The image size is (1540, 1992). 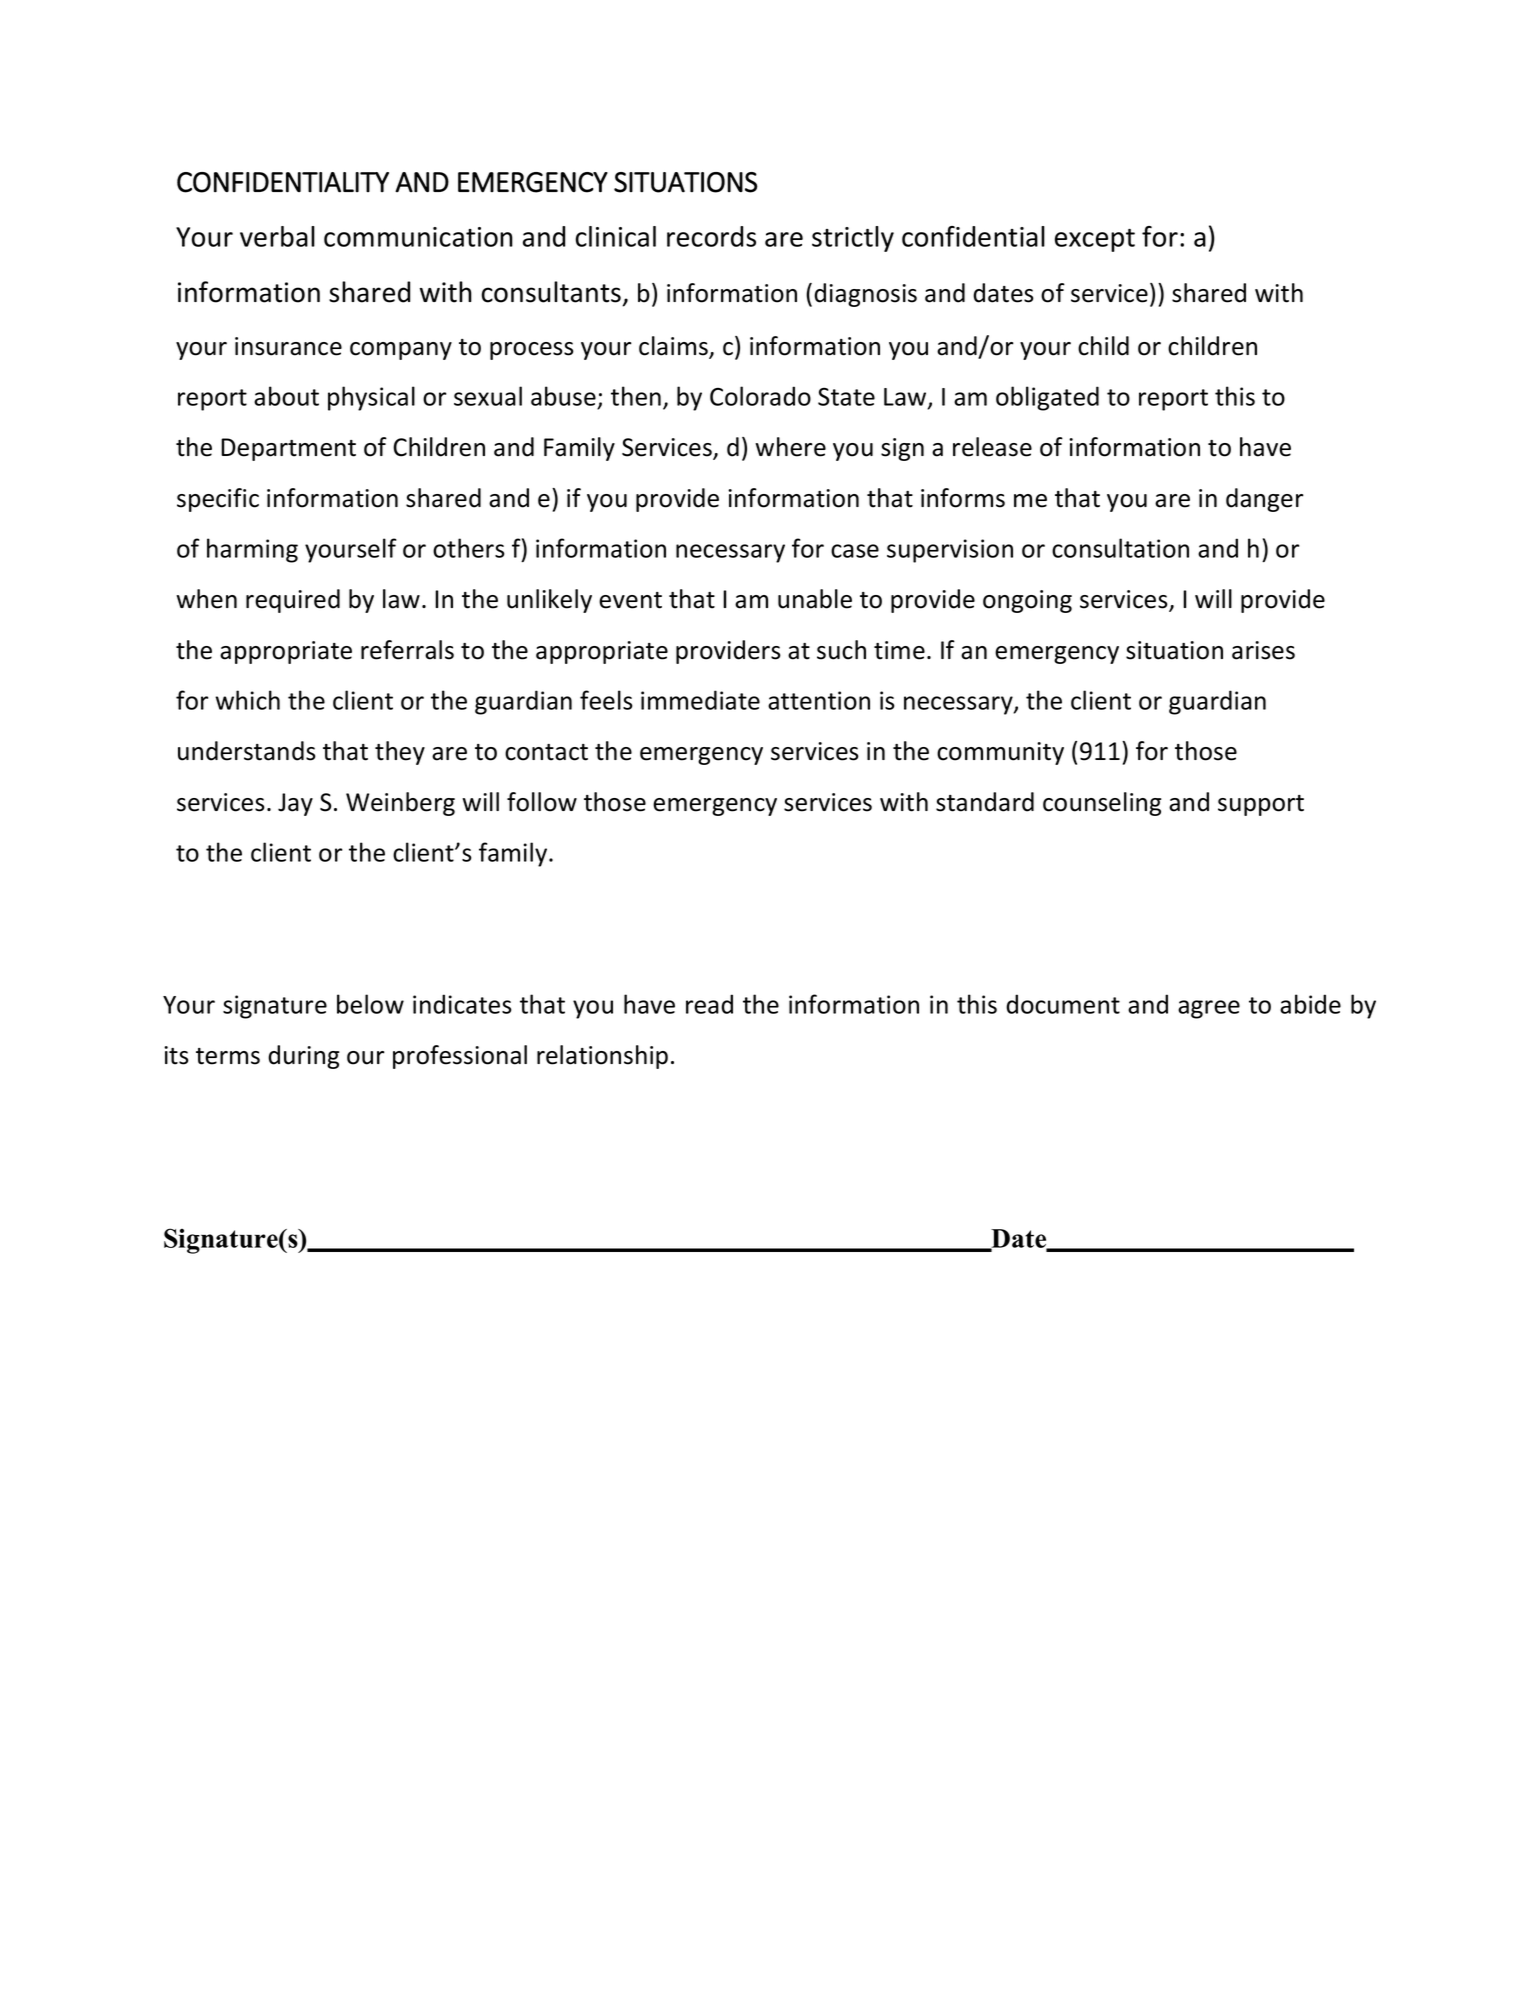 I want to click on arises, so click(x=1263, y=650).
